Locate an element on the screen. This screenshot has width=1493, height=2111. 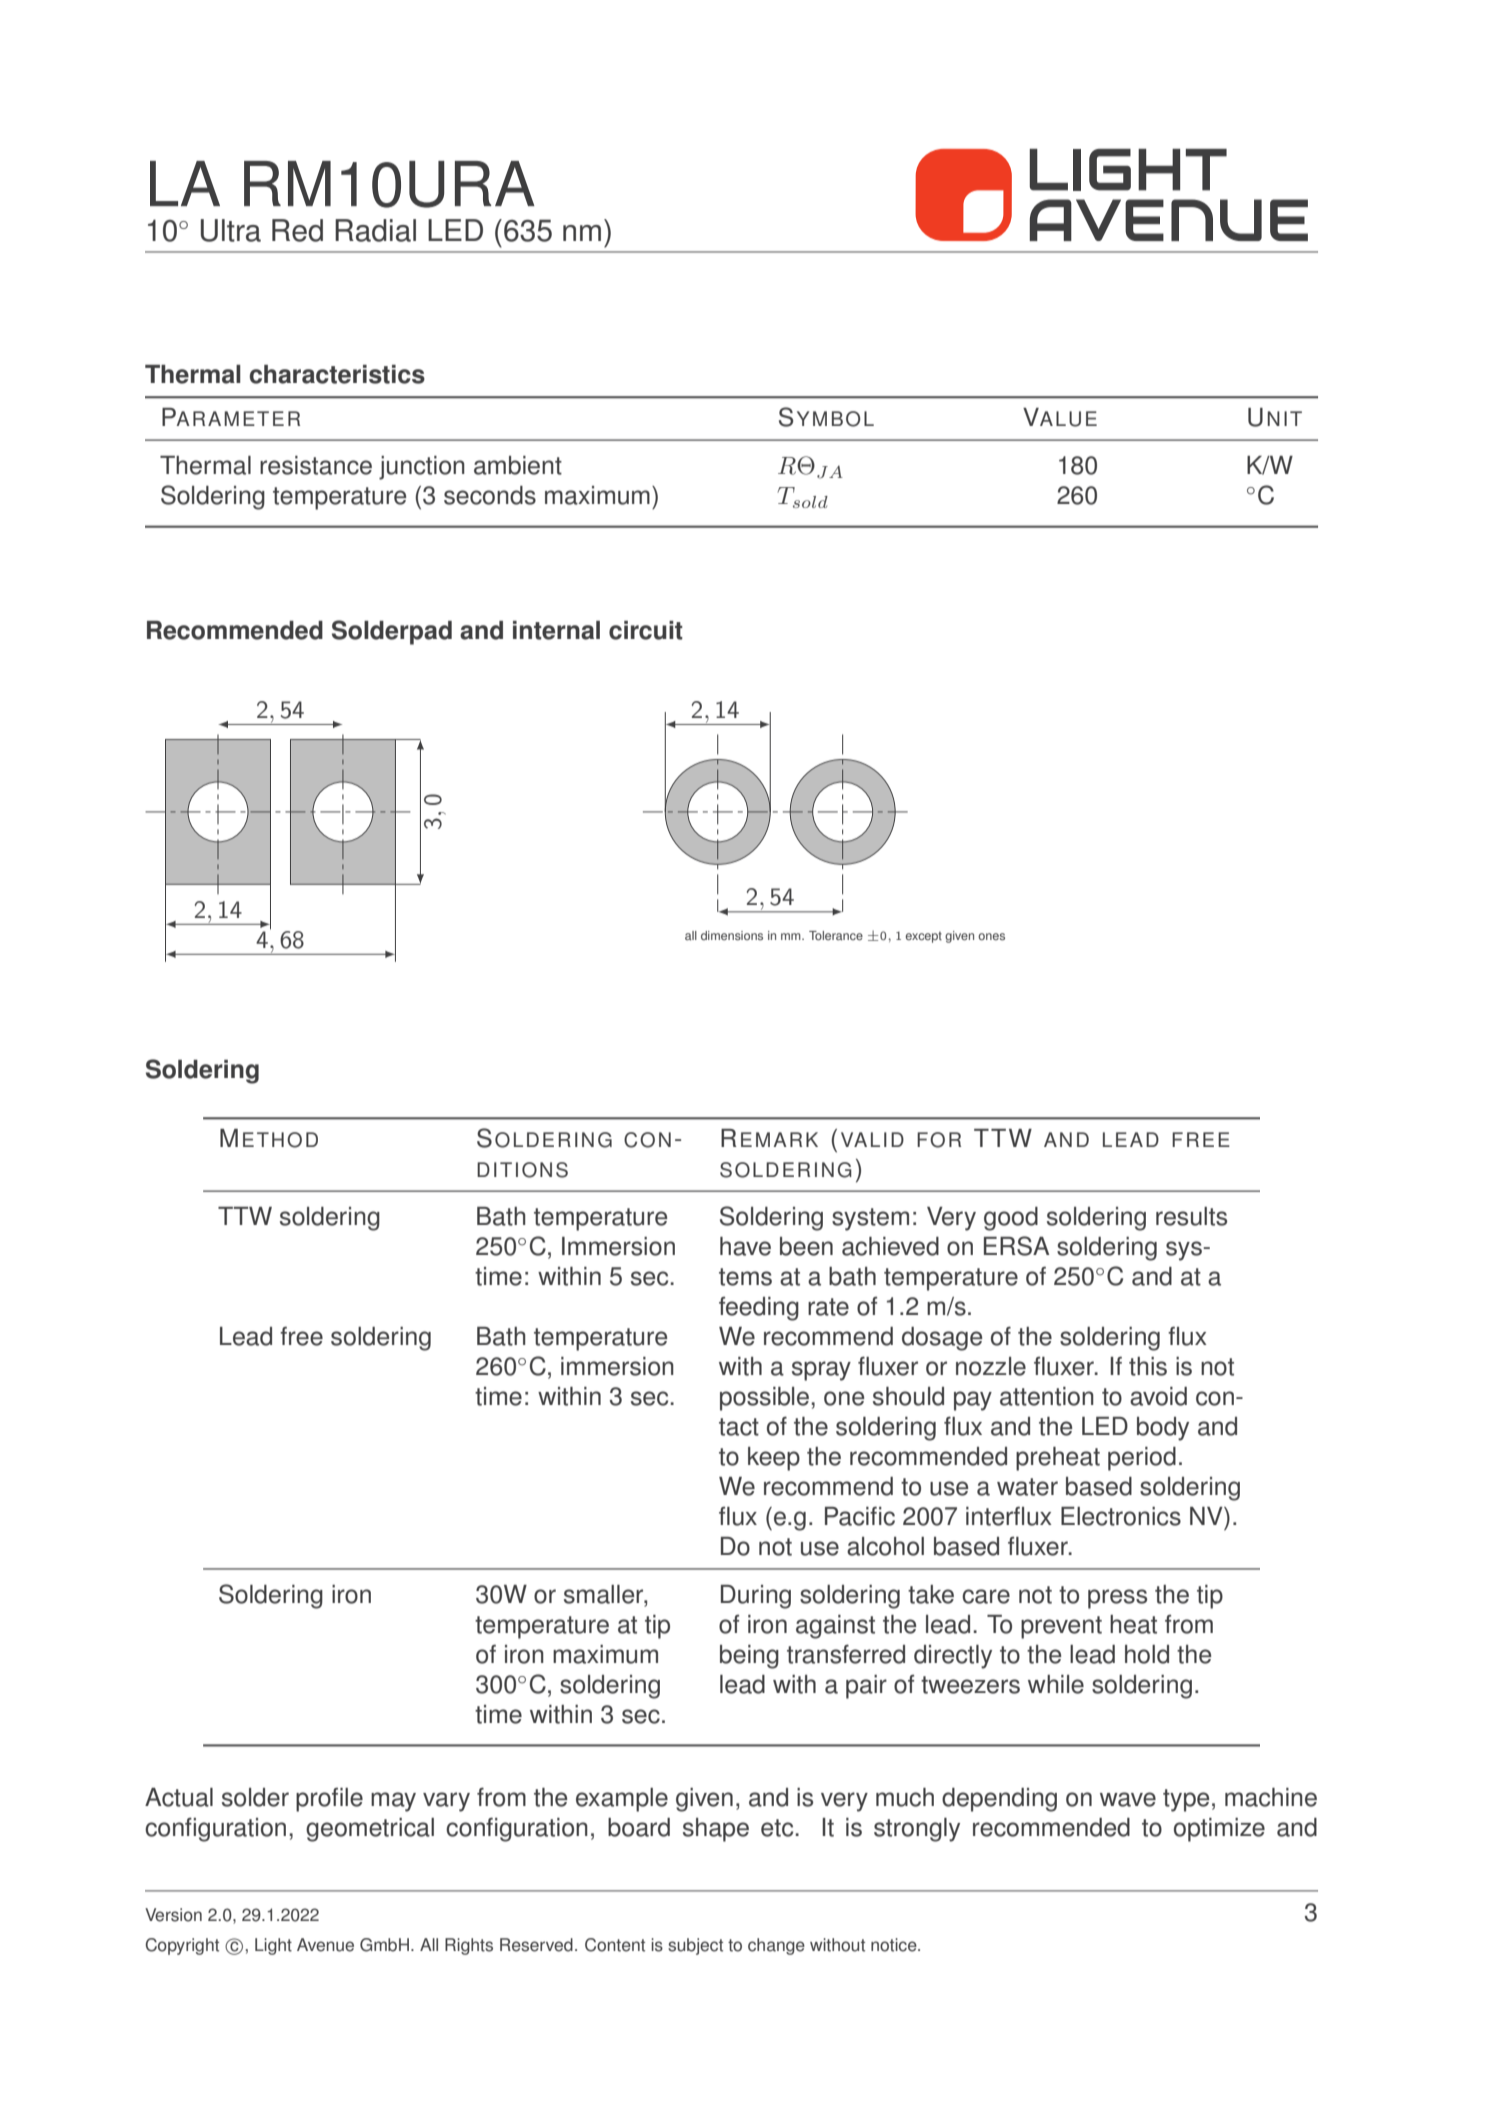
Avenue is located at coordinates (325, 1945).
